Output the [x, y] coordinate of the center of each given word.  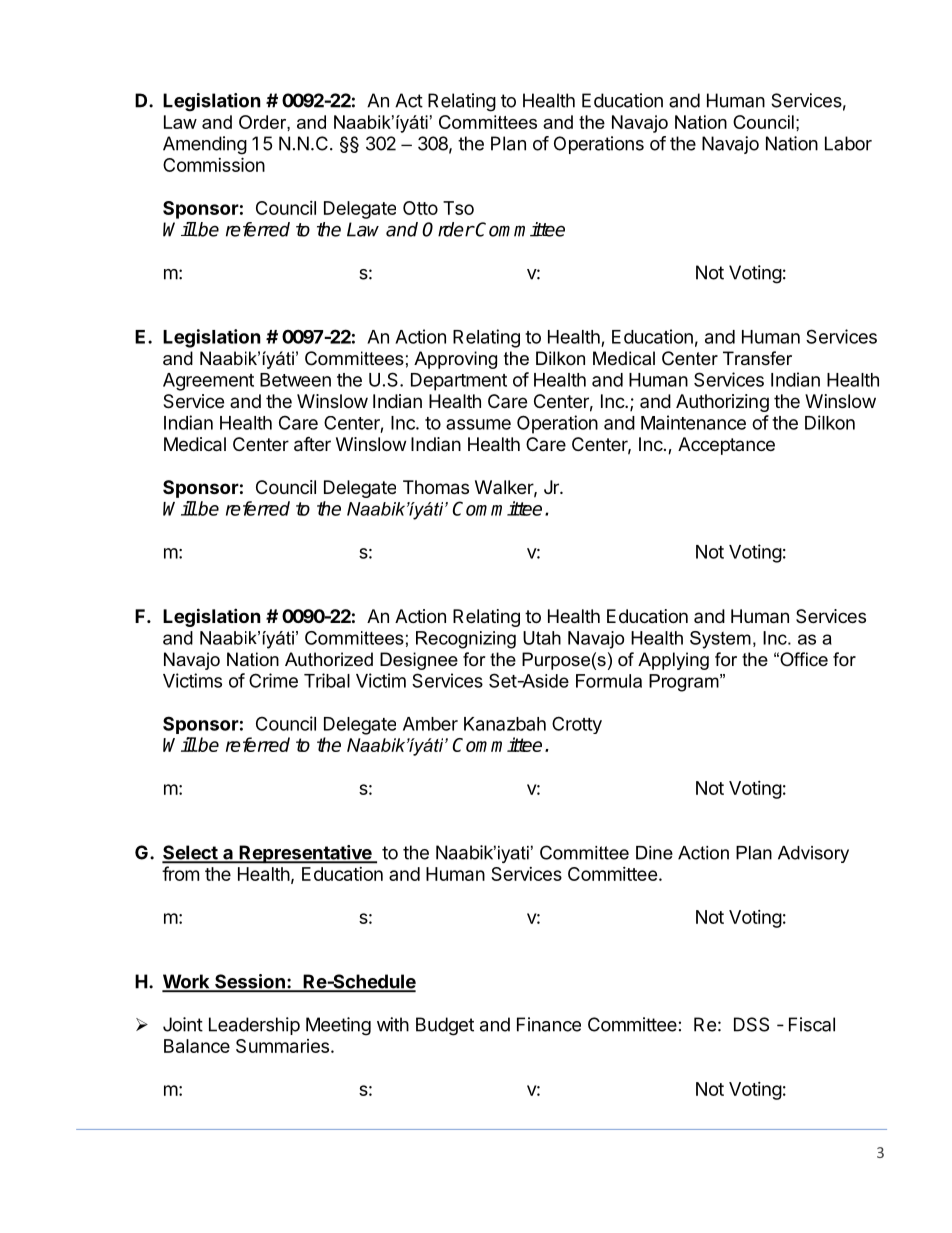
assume [478, 424]
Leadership [254, 1026]
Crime [273, 680]
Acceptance [726, 446]
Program [685, 683]
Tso [458, 208]
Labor [848, 143]
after [312, 444]
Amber [430, 724]
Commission [214, 164]
